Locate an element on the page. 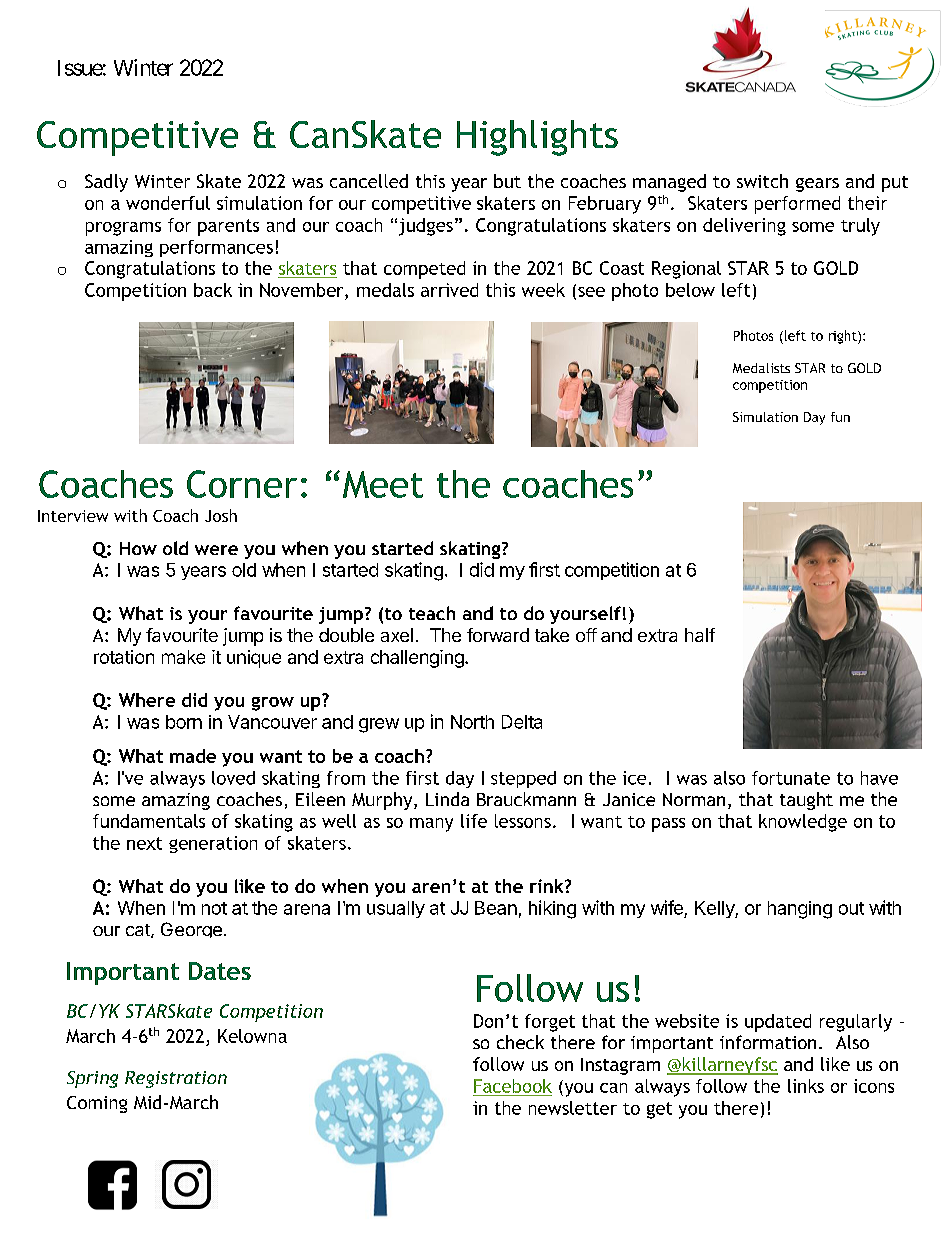  Meet is located at coordinates (383, 484).
